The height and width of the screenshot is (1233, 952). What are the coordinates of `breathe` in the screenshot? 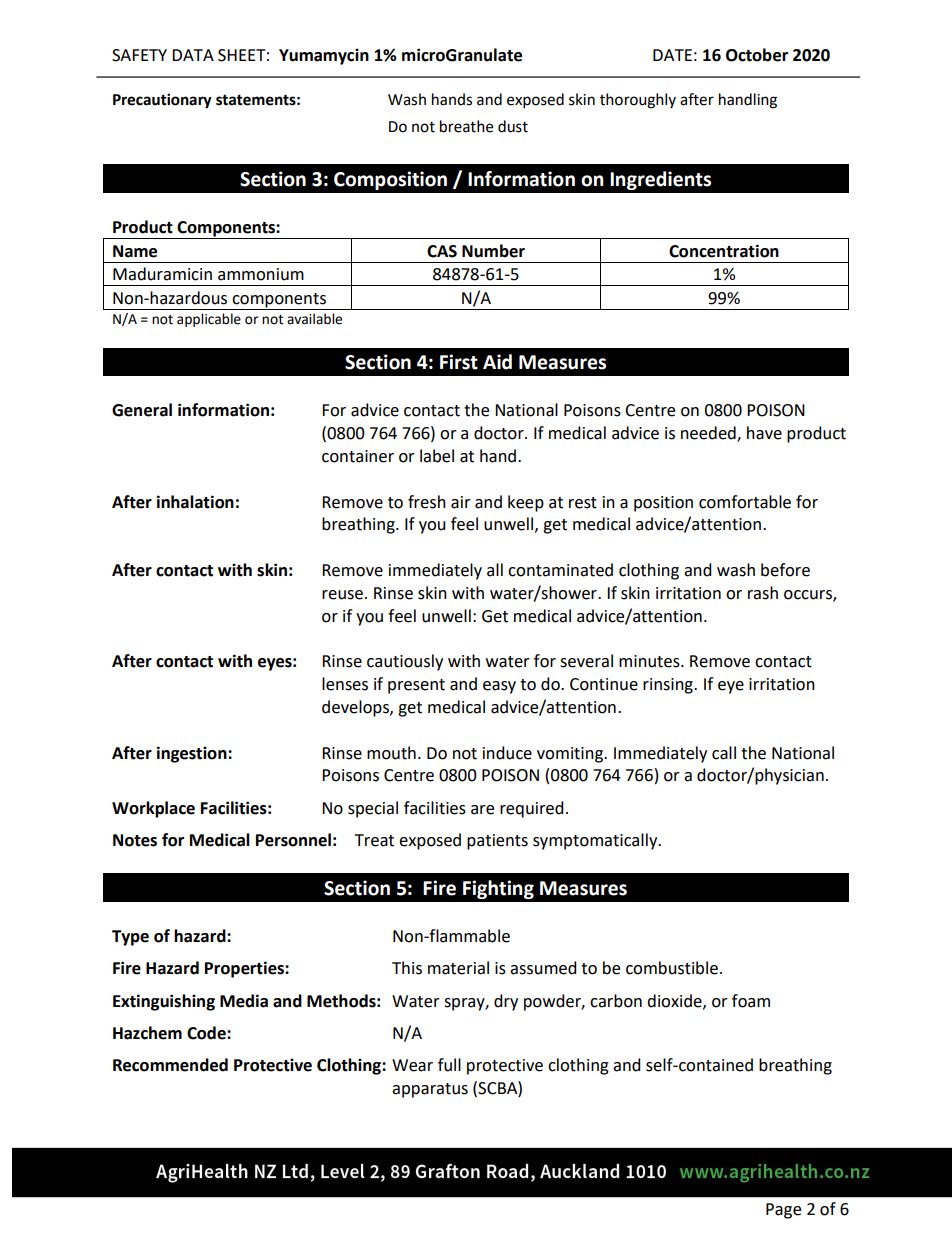 It's located at (466, 126).
